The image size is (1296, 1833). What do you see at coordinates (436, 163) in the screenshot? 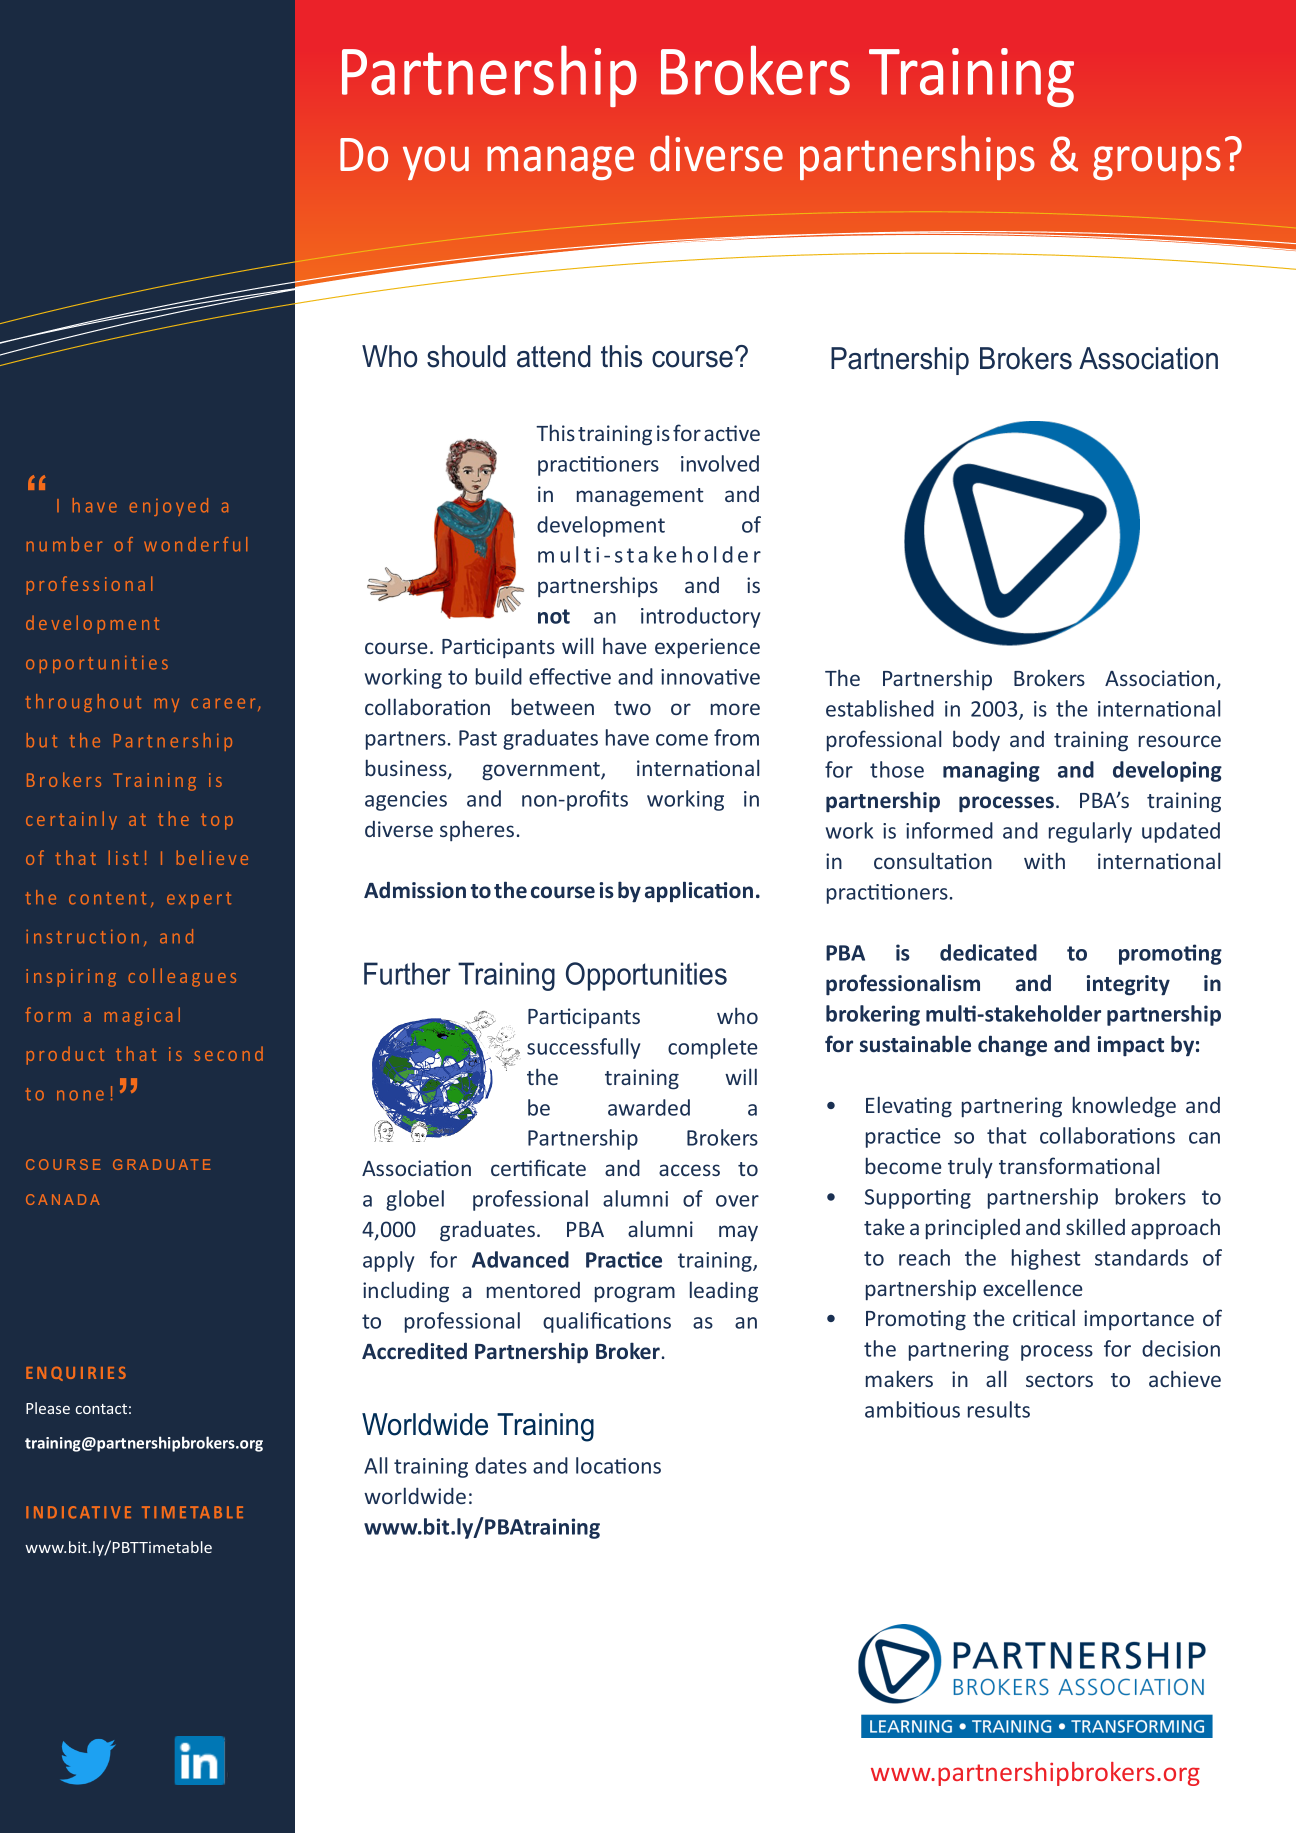
I see `you` at bounding box center [436, 163].
